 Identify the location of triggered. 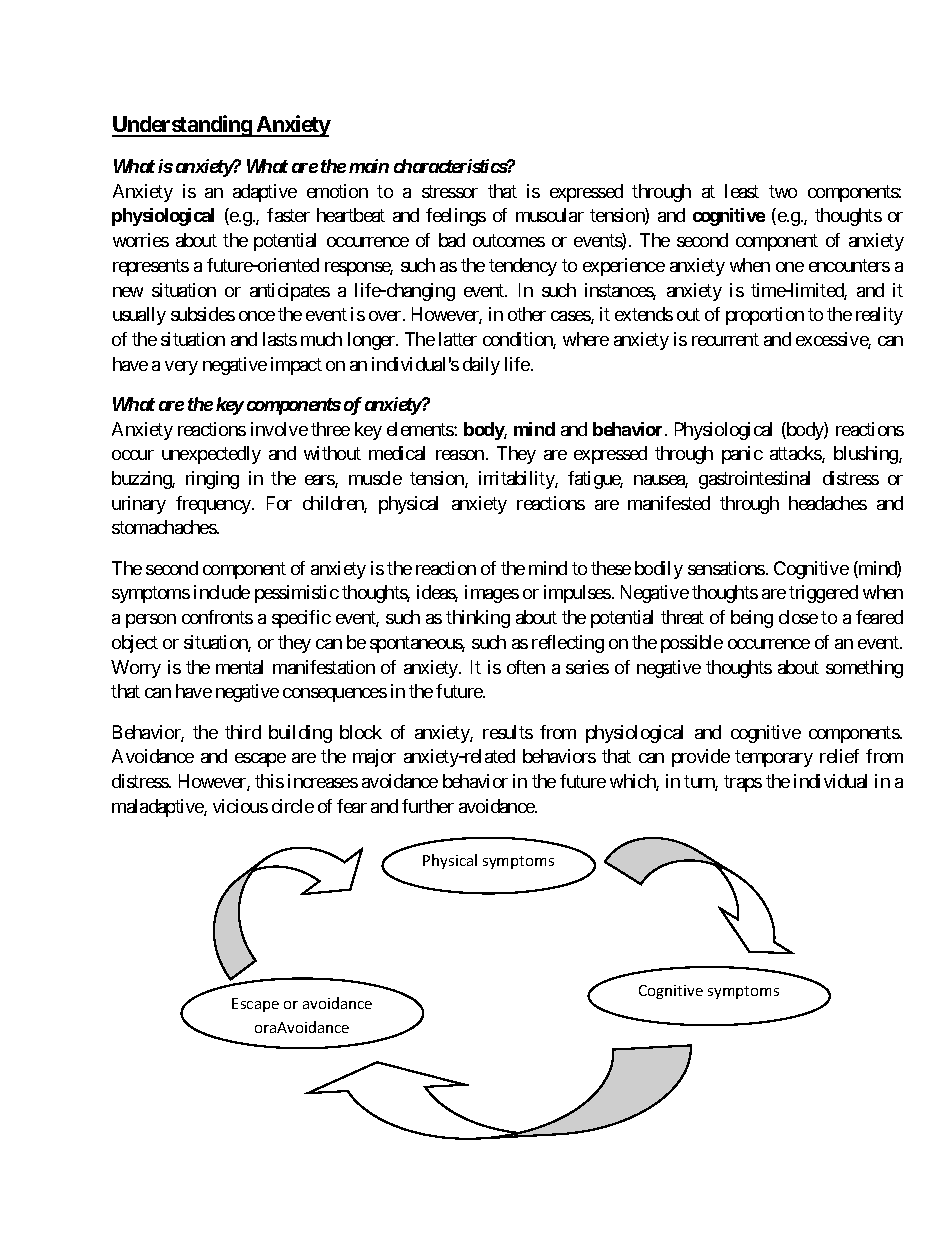
(823, 594).
